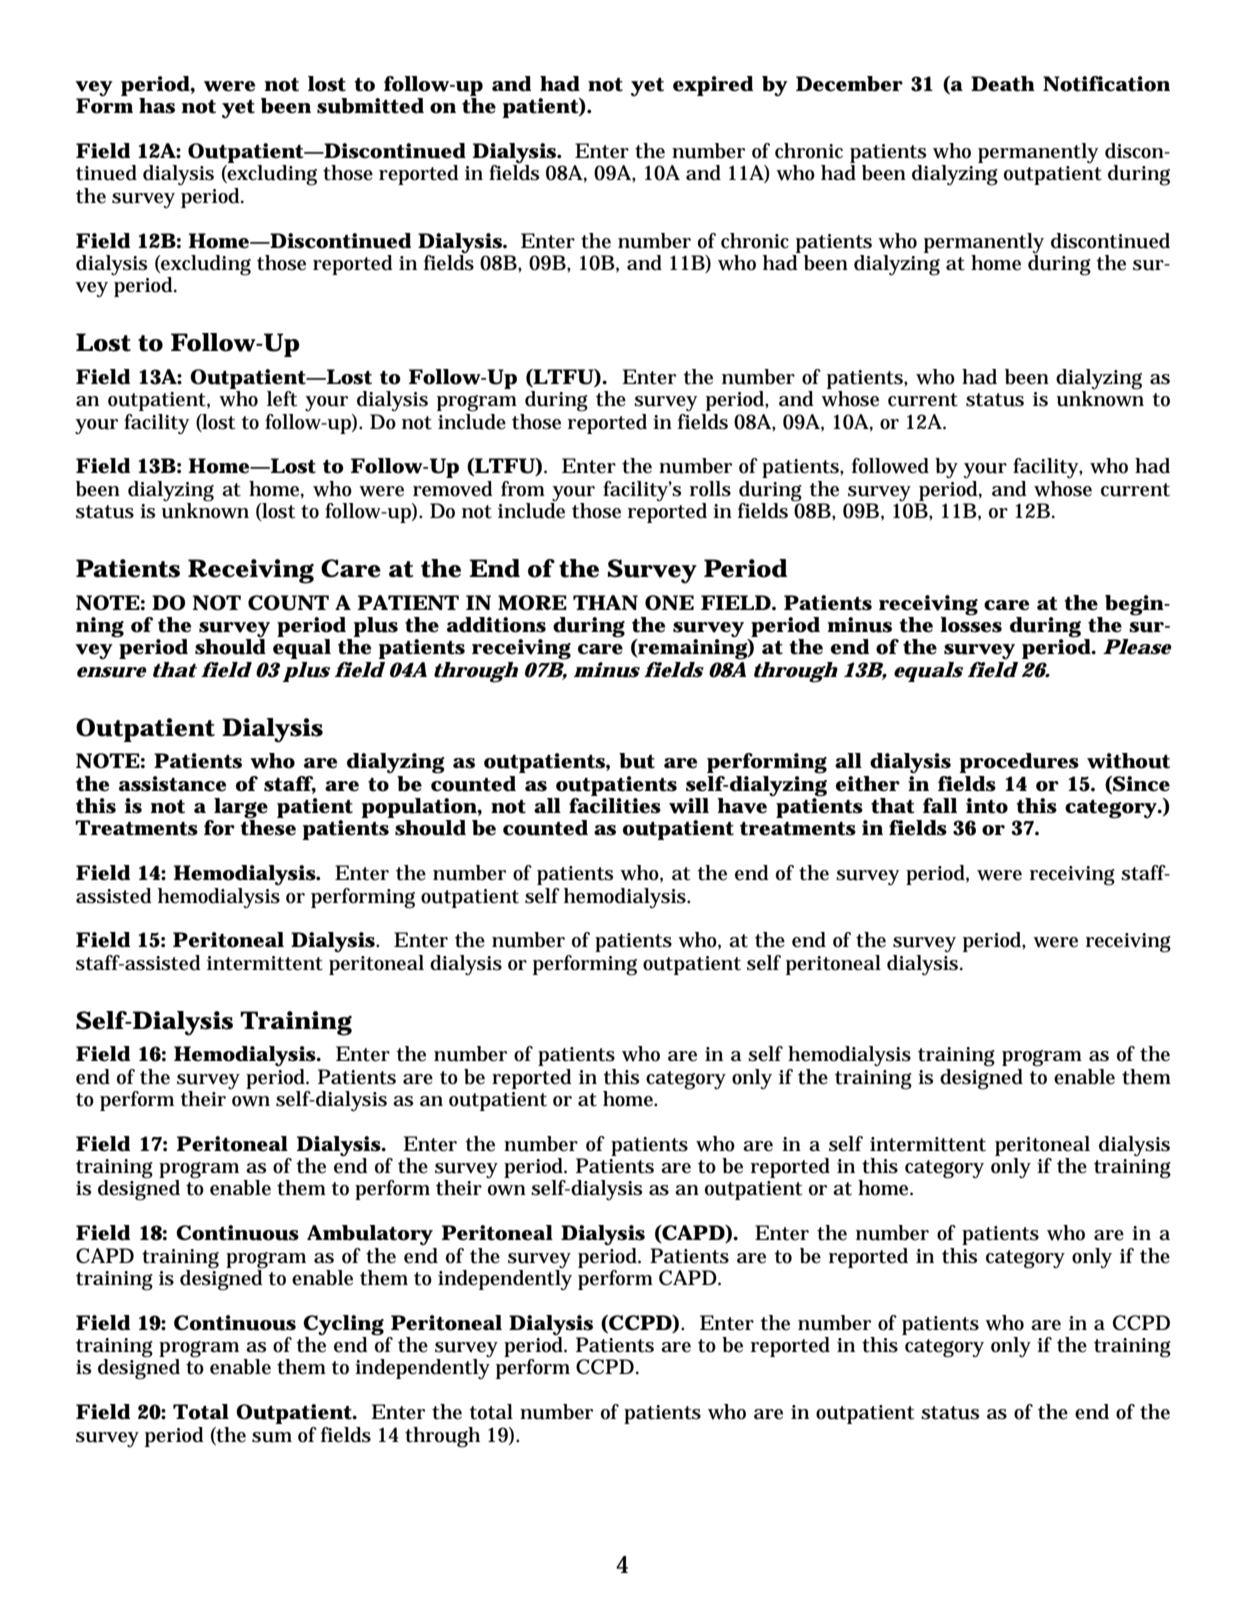 This document has width=1245, height=1611. Describe the element at coordinates (268, 827) in the document. I see `these` at that location.
